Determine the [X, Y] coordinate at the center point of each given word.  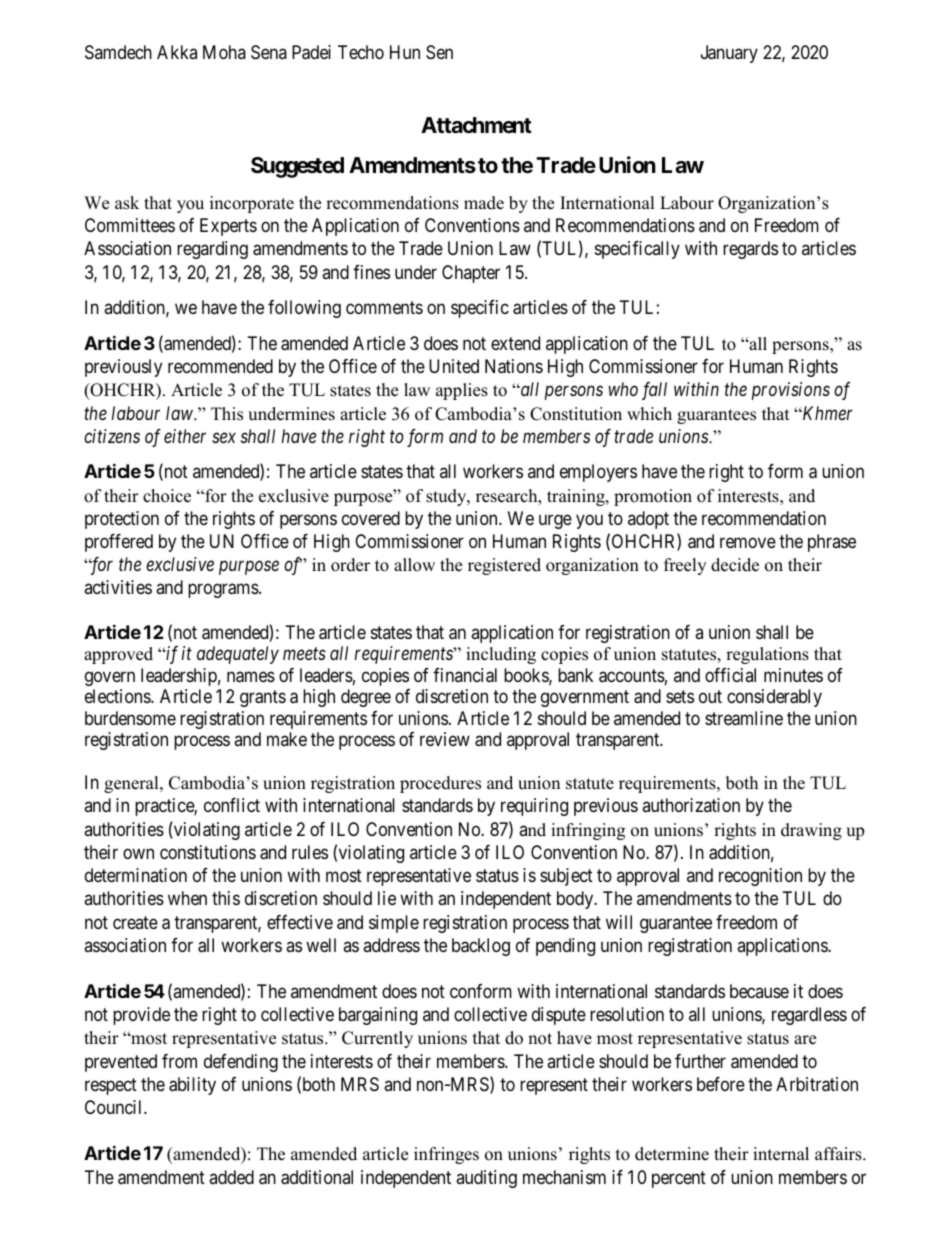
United [454, 366]
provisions [791, 391]
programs [224, 591]
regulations [767, 655]
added [231, 1177]
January [729, 54]
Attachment [476, 125]
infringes [446, 1155]
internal [781, 1154]
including [501, 655]
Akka [177, 52]
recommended [220, 366]
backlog [481, 947]
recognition [760, 877]
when [187, 898]
